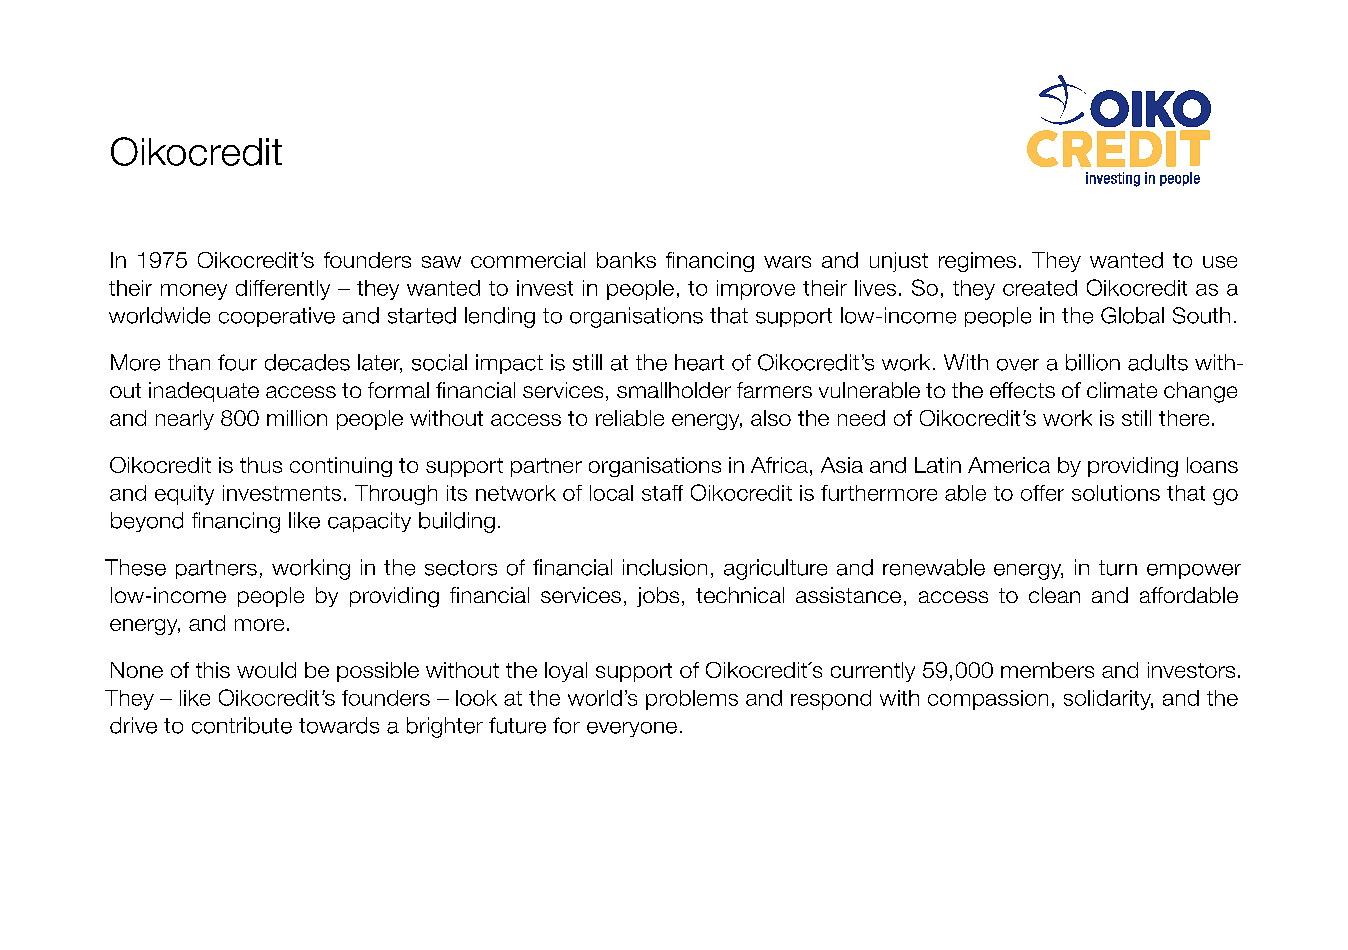  Describe the element at coordinates (242, 725) in the screenshot. I see `contribute` at that location.
